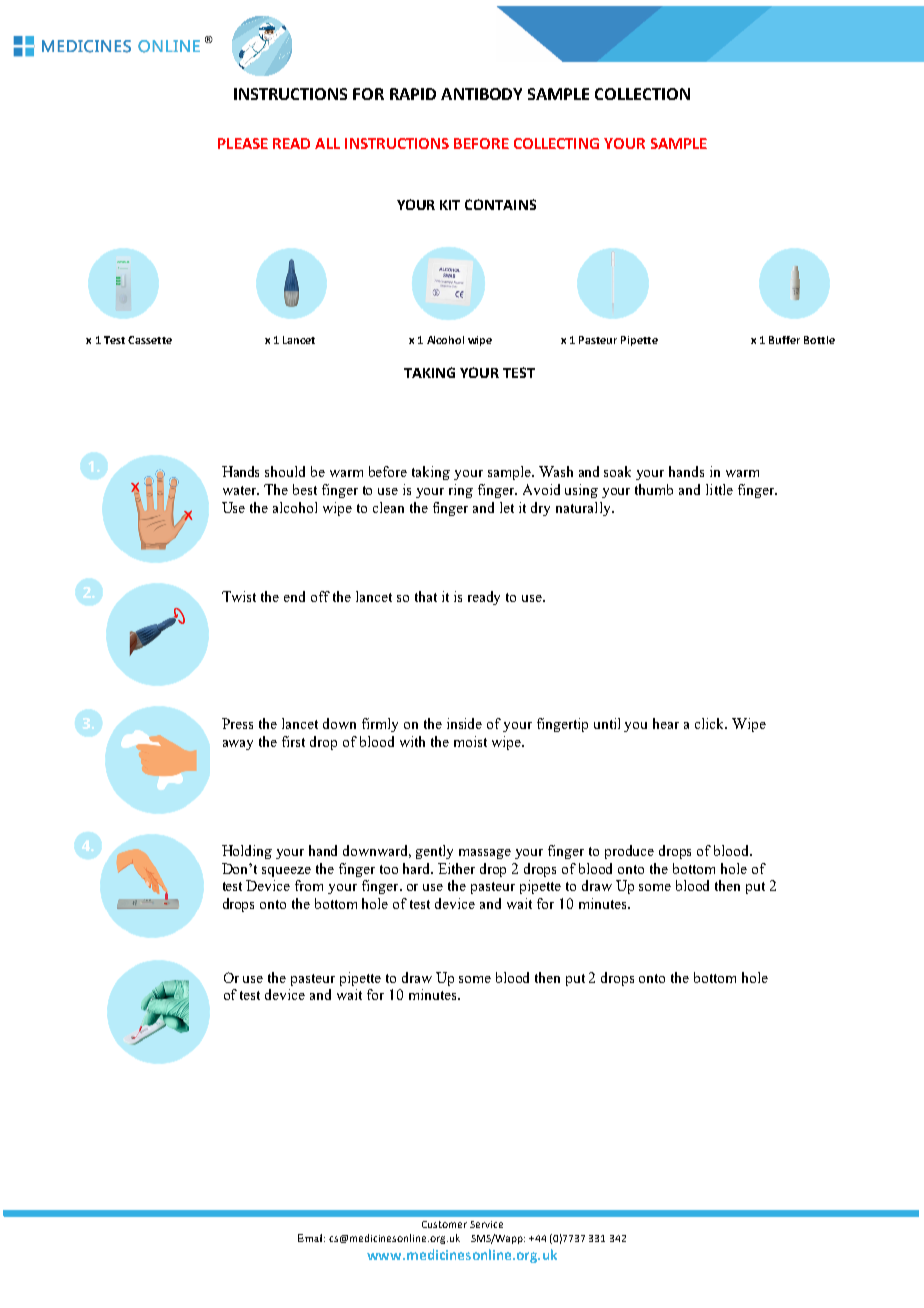 The height and width of the document is (1308, 924). What do you see at coordinates (485, 854) in the document?
I see `massage` at bounding box center [485, 854].
